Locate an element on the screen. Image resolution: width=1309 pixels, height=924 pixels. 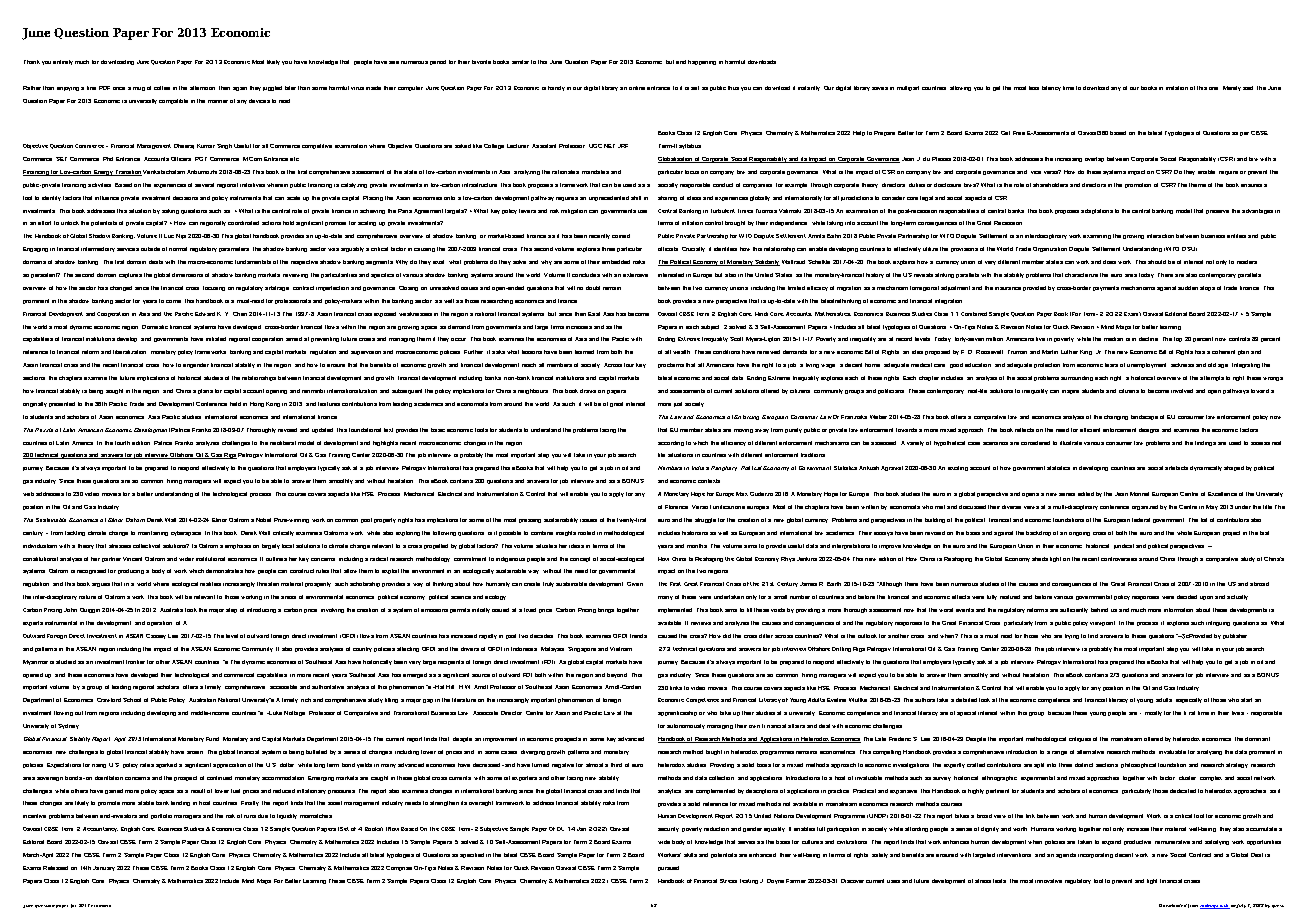
pursued is located at coordinates (668, 868).
